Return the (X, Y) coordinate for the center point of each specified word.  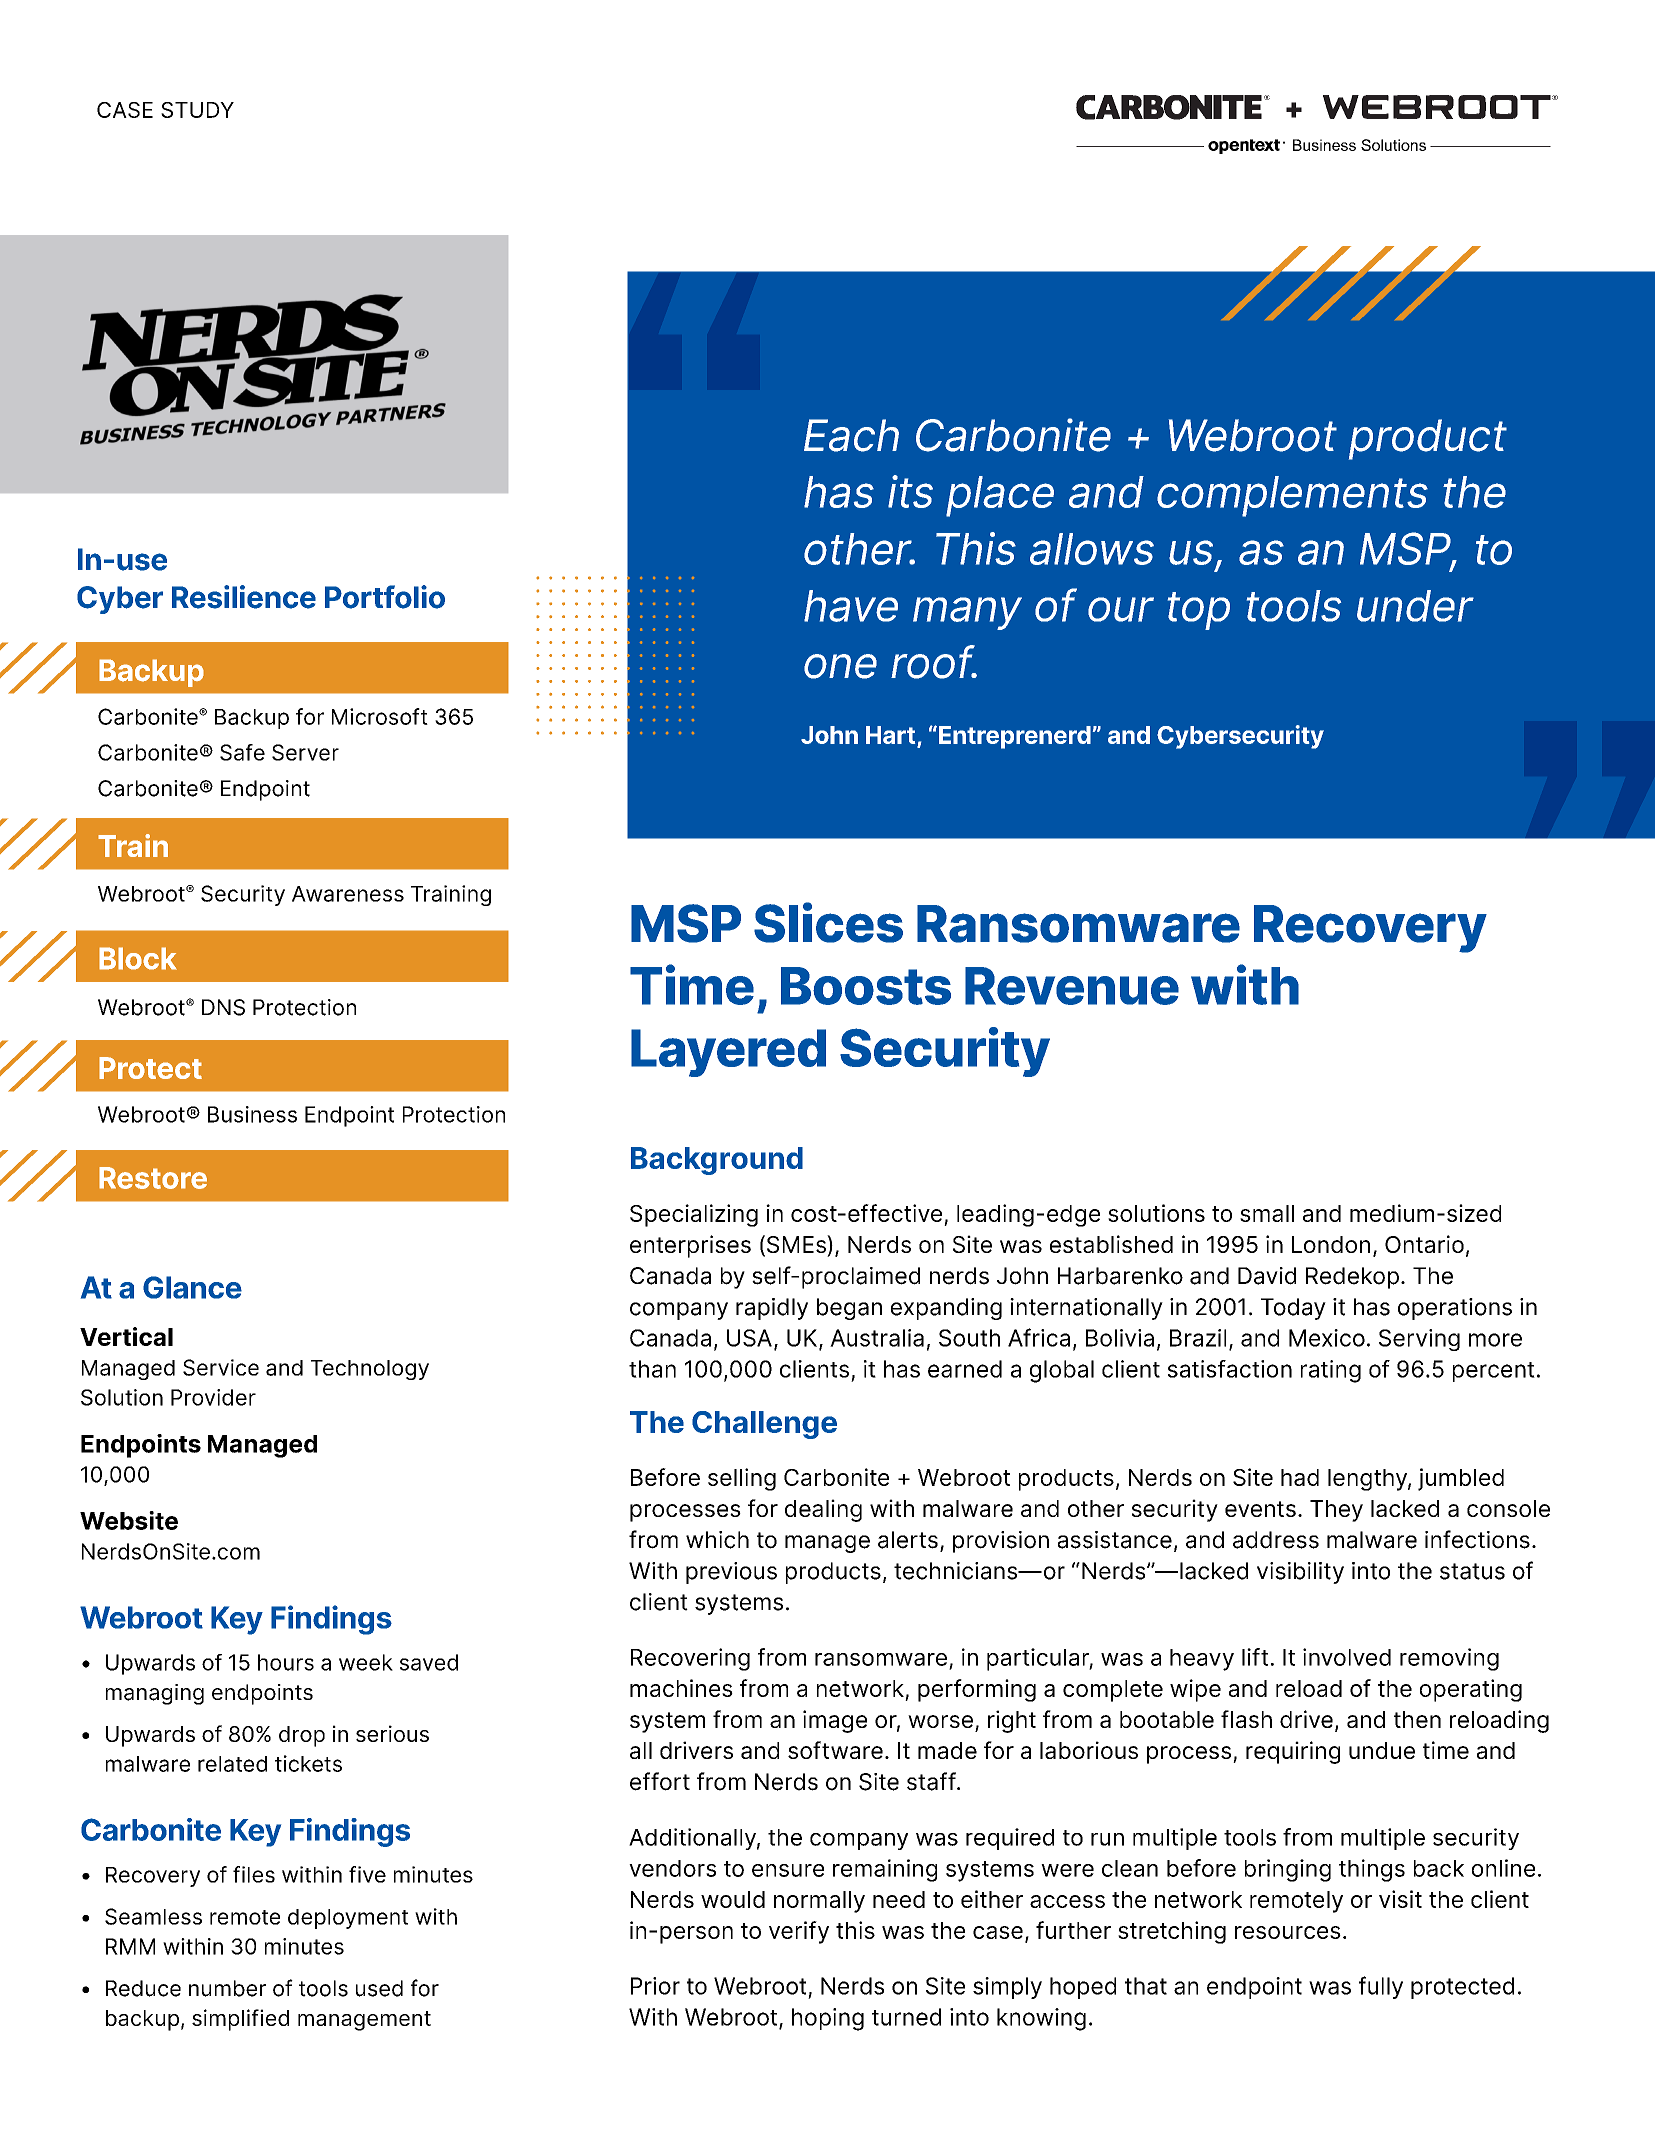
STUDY (197, 110)
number (227, 1988)
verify (799, 1932)
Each (851, 435)
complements (1292, 496)
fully (1381, 1987)
